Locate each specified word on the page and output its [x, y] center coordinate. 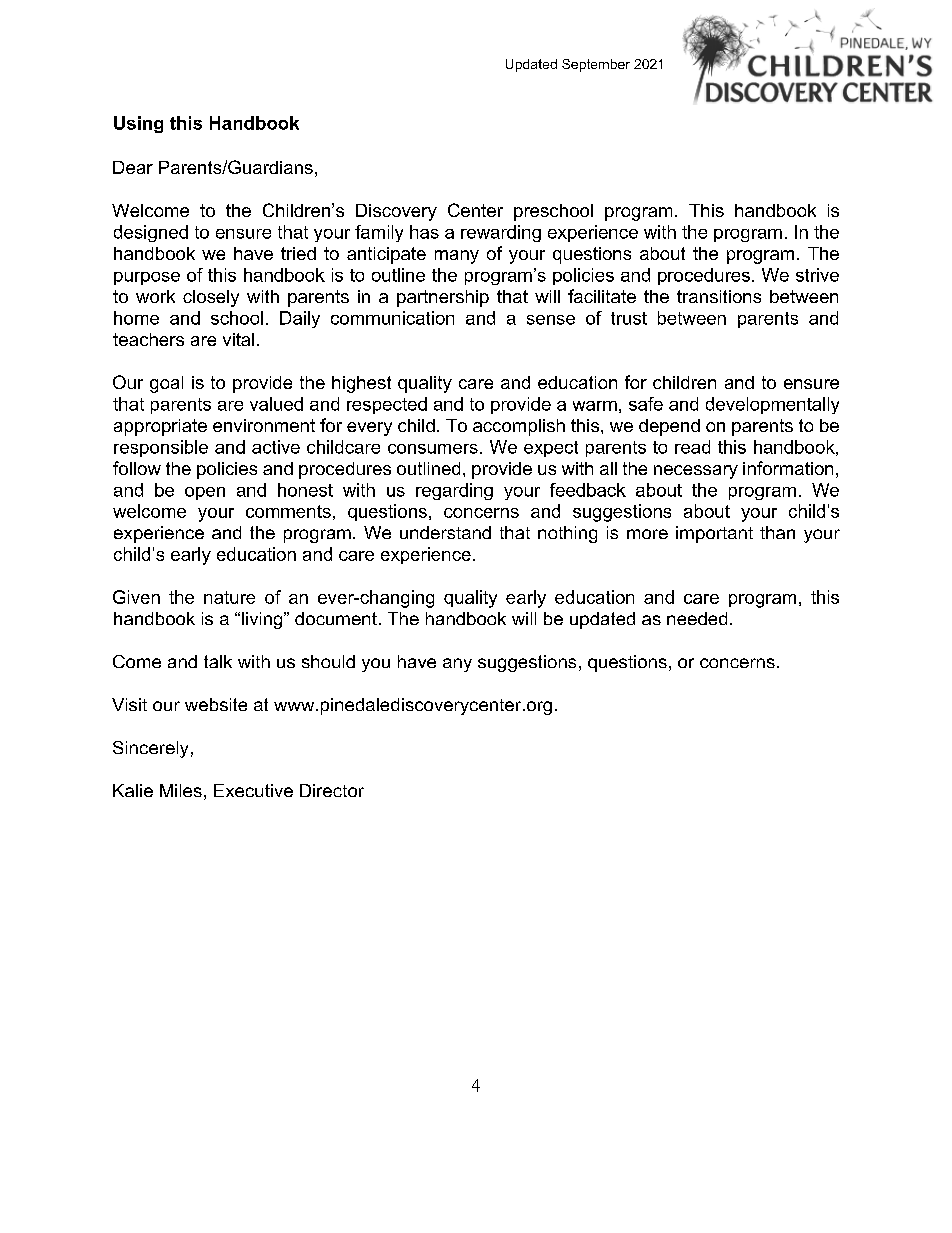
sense [551, 320]
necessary [696, 472]
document [336, 618]
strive [817, 275]
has [424, 232]
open [205, 493]
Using [138, 124]
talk [218, 661]
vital [238, 339]
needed [697, 618]
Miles [181, 790]
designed [151, 233]
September [596, 65]
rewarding [501, 233]
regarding [454, 491]
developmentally [772, 405]
